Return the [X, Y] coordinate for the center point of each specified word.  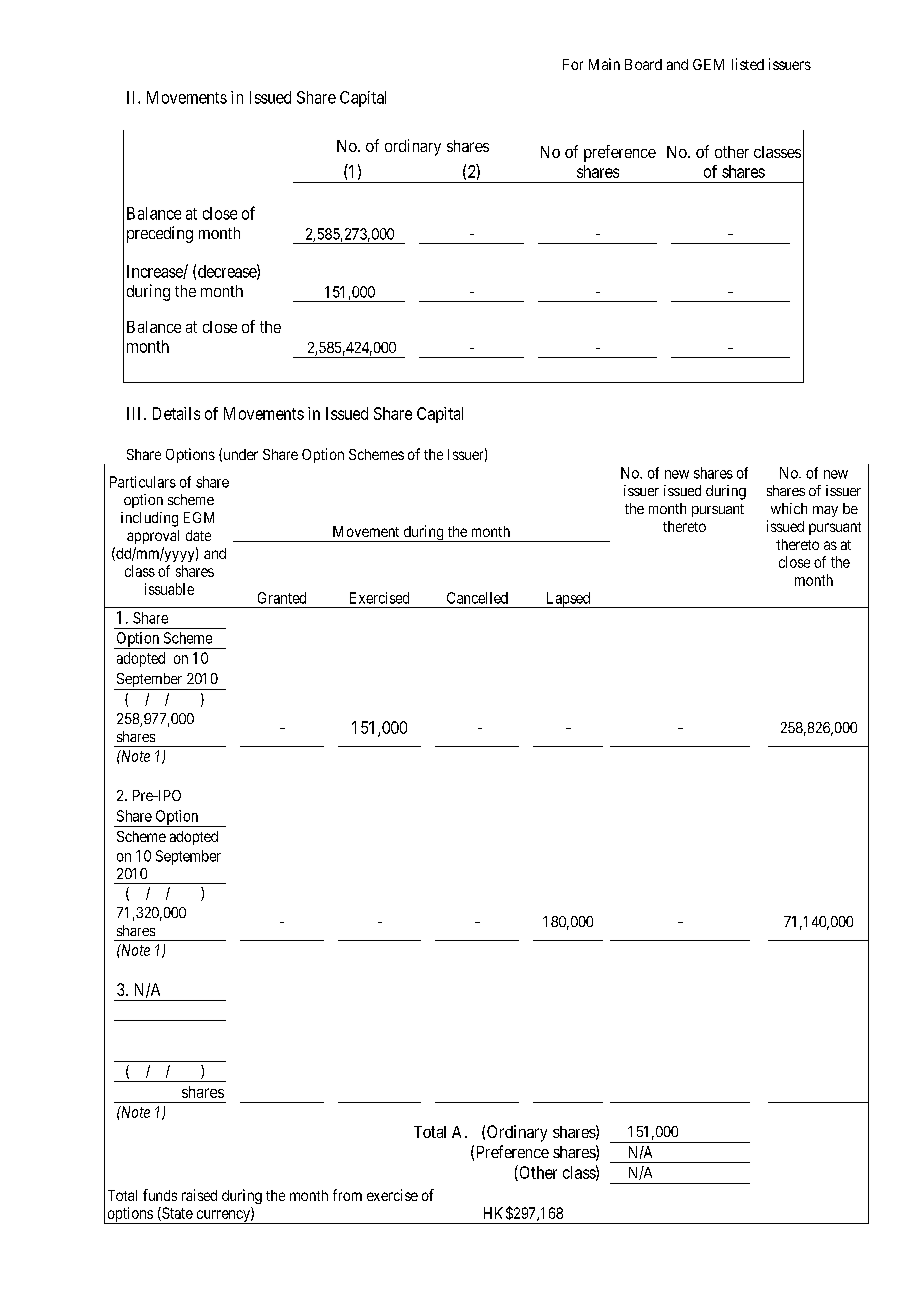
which [789, 508]
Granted [282, 598]
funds [160, 1195]
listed [748, 64]
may [825, 511]
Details [176, 413]
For [573, 64]
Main [604, 64]
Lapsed [568, 600]
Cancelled [477, 598]
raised [199, 1195]
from [347, 1195]
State [176, 1214]
